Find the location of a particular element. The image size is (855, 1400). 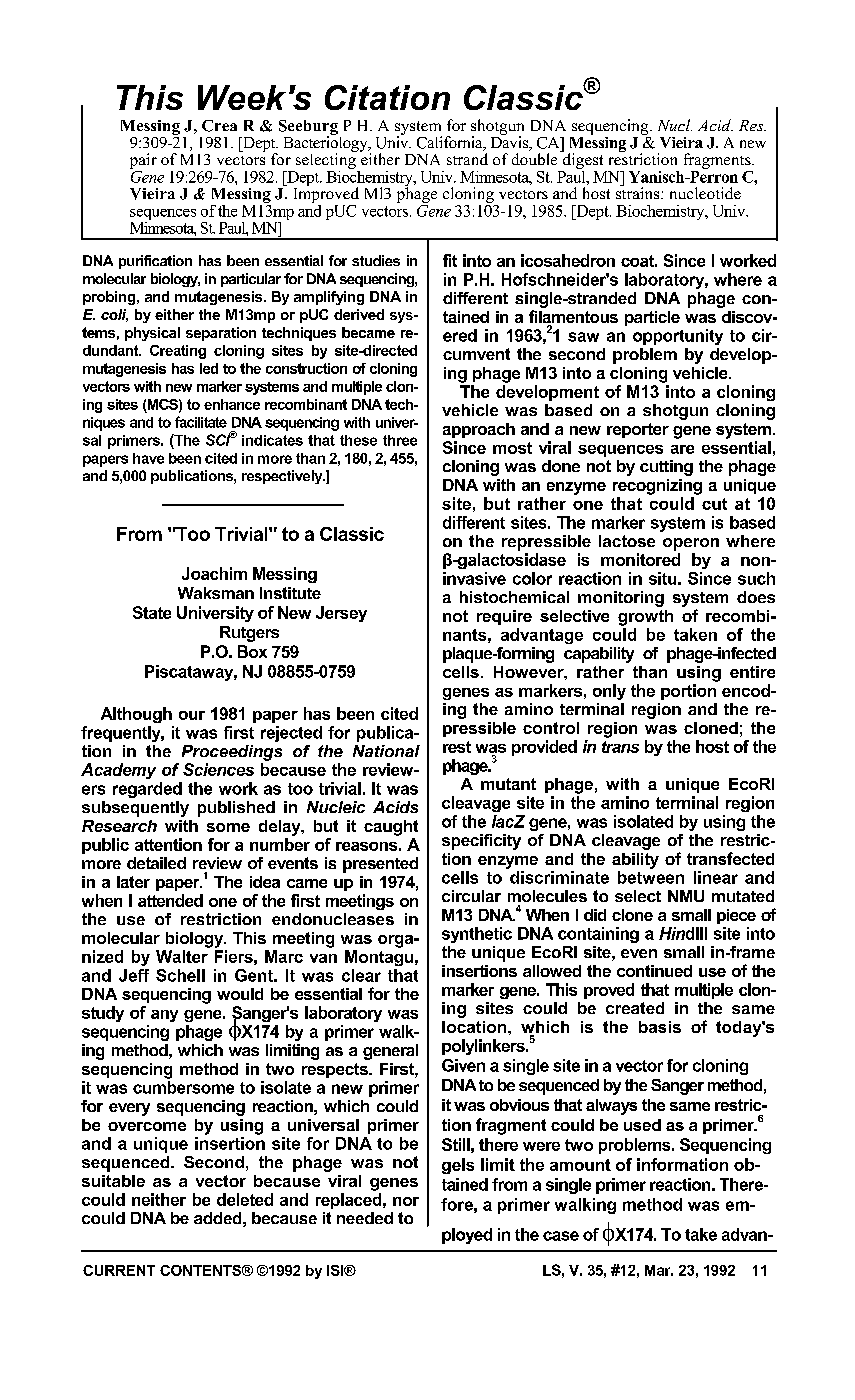

presented is located at coordinates (380, 865).
